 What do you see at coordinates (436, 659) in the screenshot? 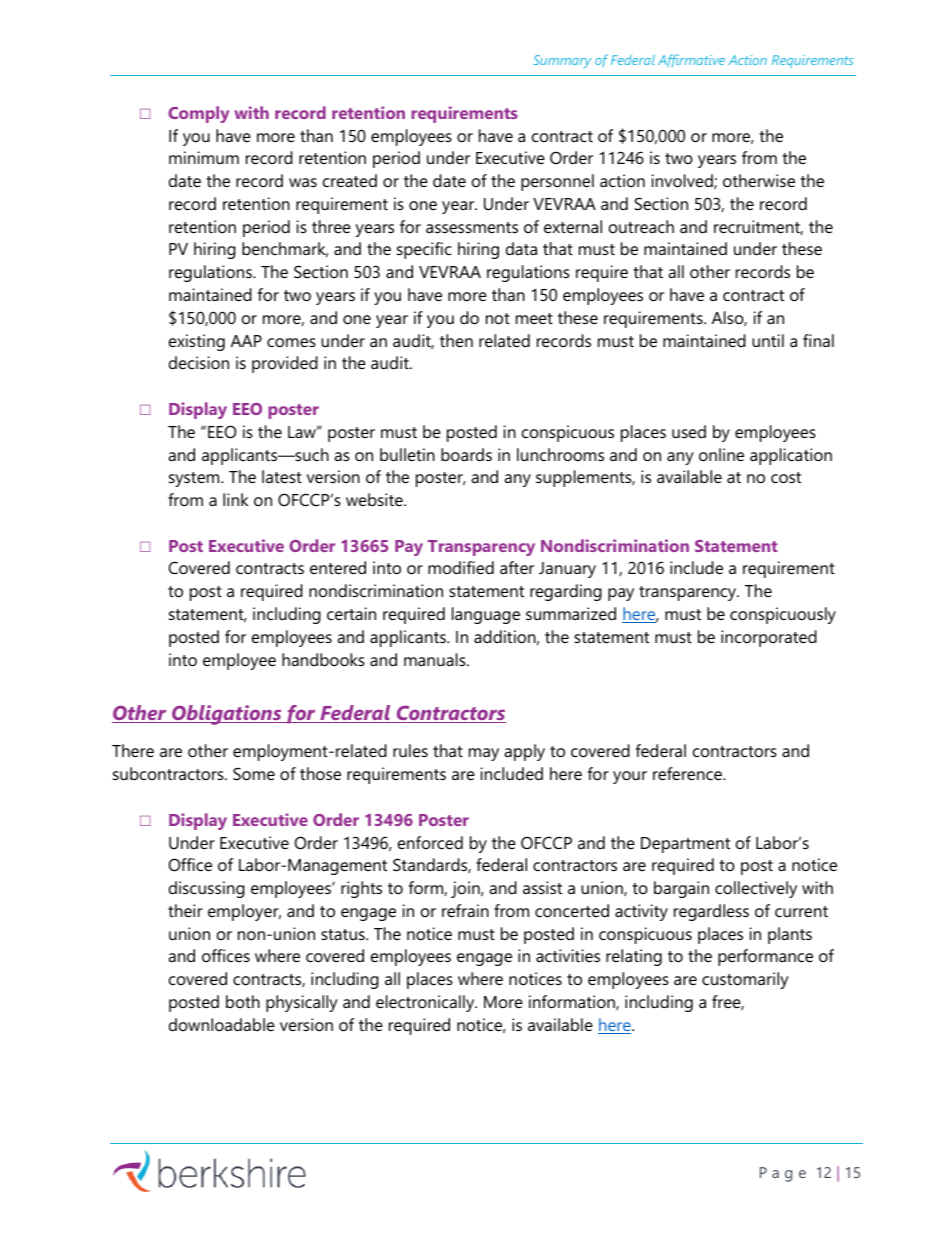
I see `manuals` at bounding box center [436, 659].
